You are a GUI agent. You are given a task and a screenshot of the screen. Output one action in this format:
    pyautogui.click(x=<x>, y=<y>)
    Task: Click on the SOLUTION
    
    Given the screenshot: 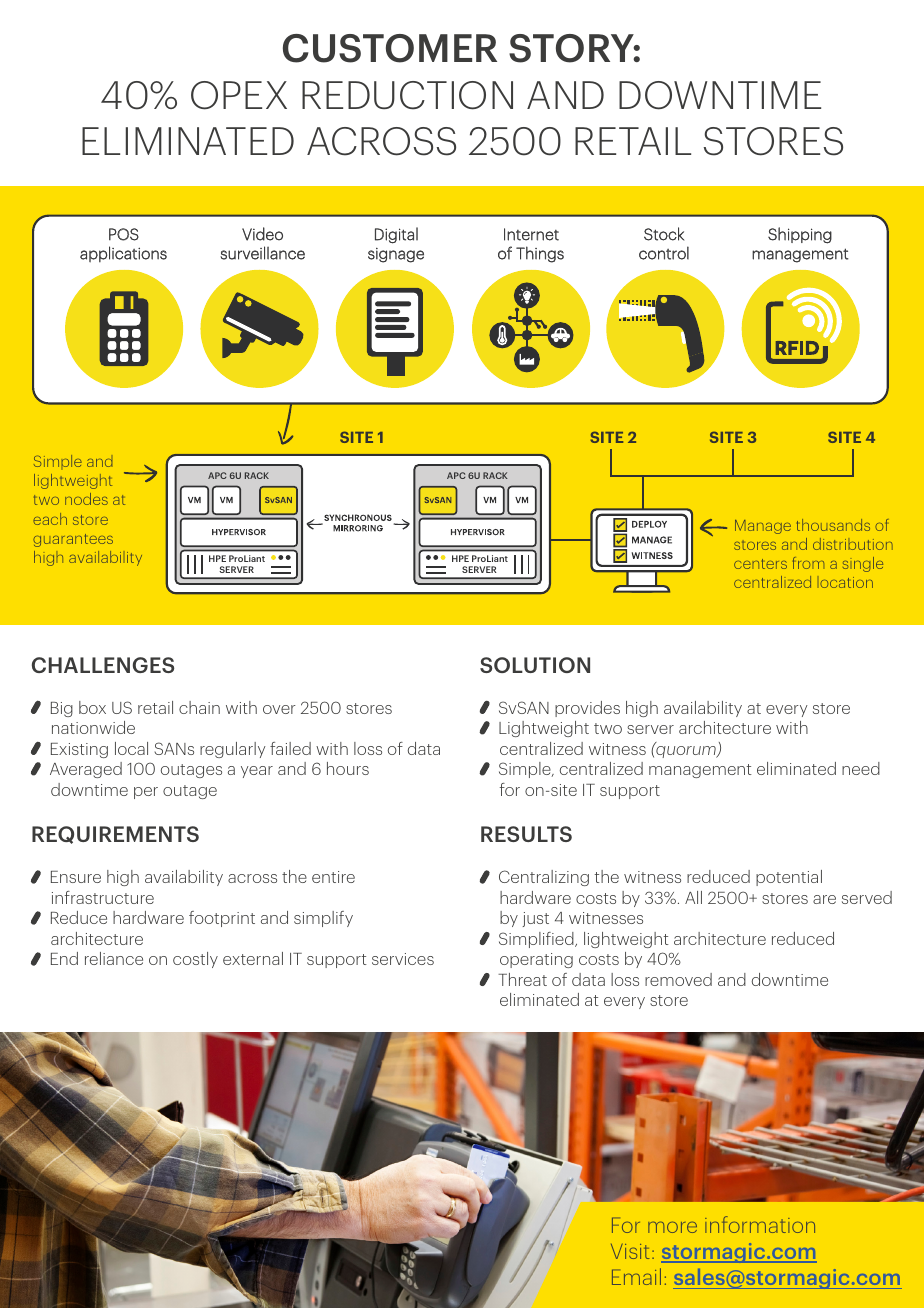 What is the action you would take?
    pyautogui.click(x=535, y=665)
